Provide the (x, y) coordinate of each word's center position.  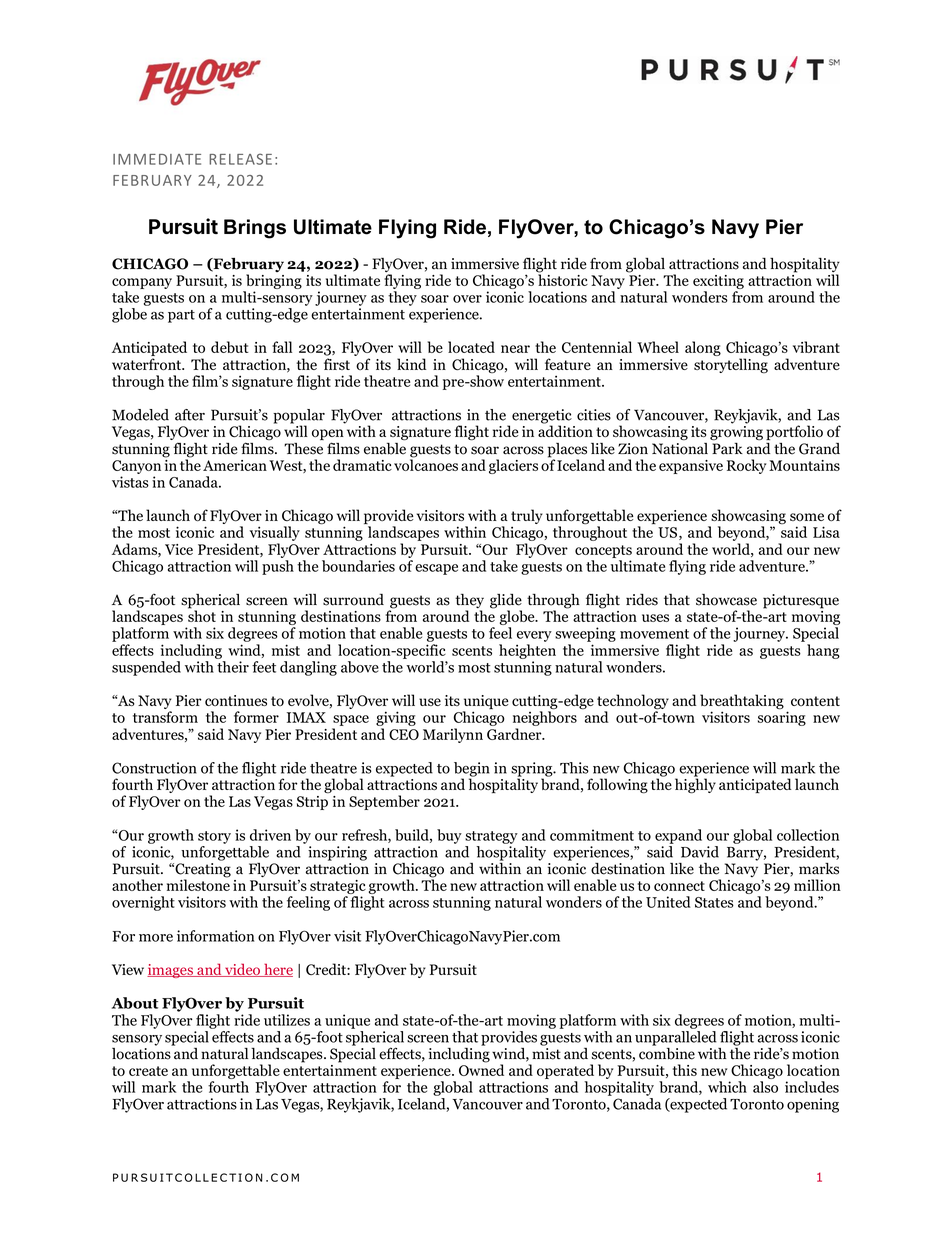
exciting (718, 282)
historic (563, 279)
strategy (491, 837)
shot (202, 615)
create (148, 1071)
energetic (542, 417)
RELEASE (240, 159)
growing (736, 432)
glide (506, 602)
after (190, 415)
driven (270, 835)
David (700, 852)
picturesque (801, 601)
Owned (481, 1069)
